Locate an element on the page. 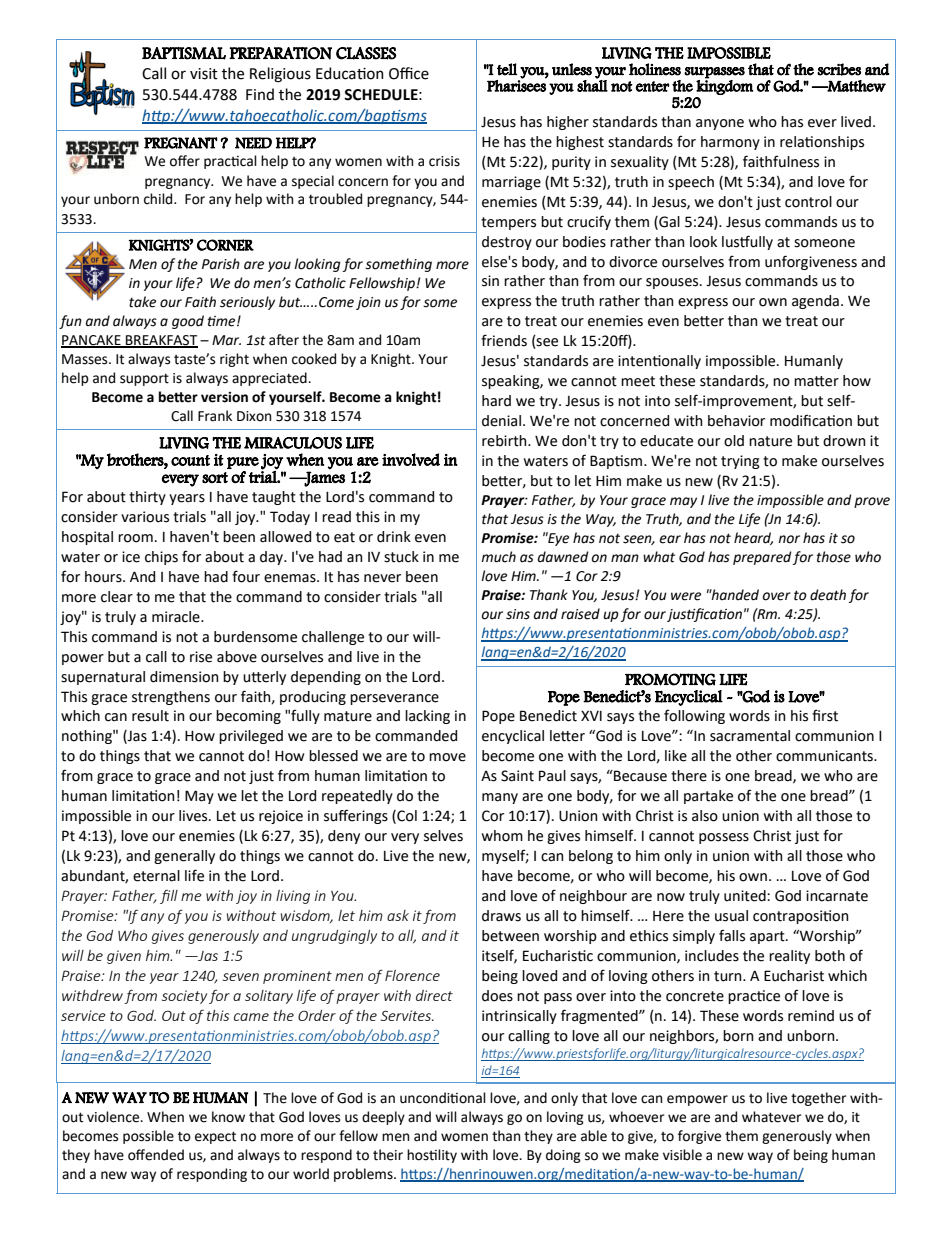 The image size is (952, 1233). count is located at coordinates (190, 460).
